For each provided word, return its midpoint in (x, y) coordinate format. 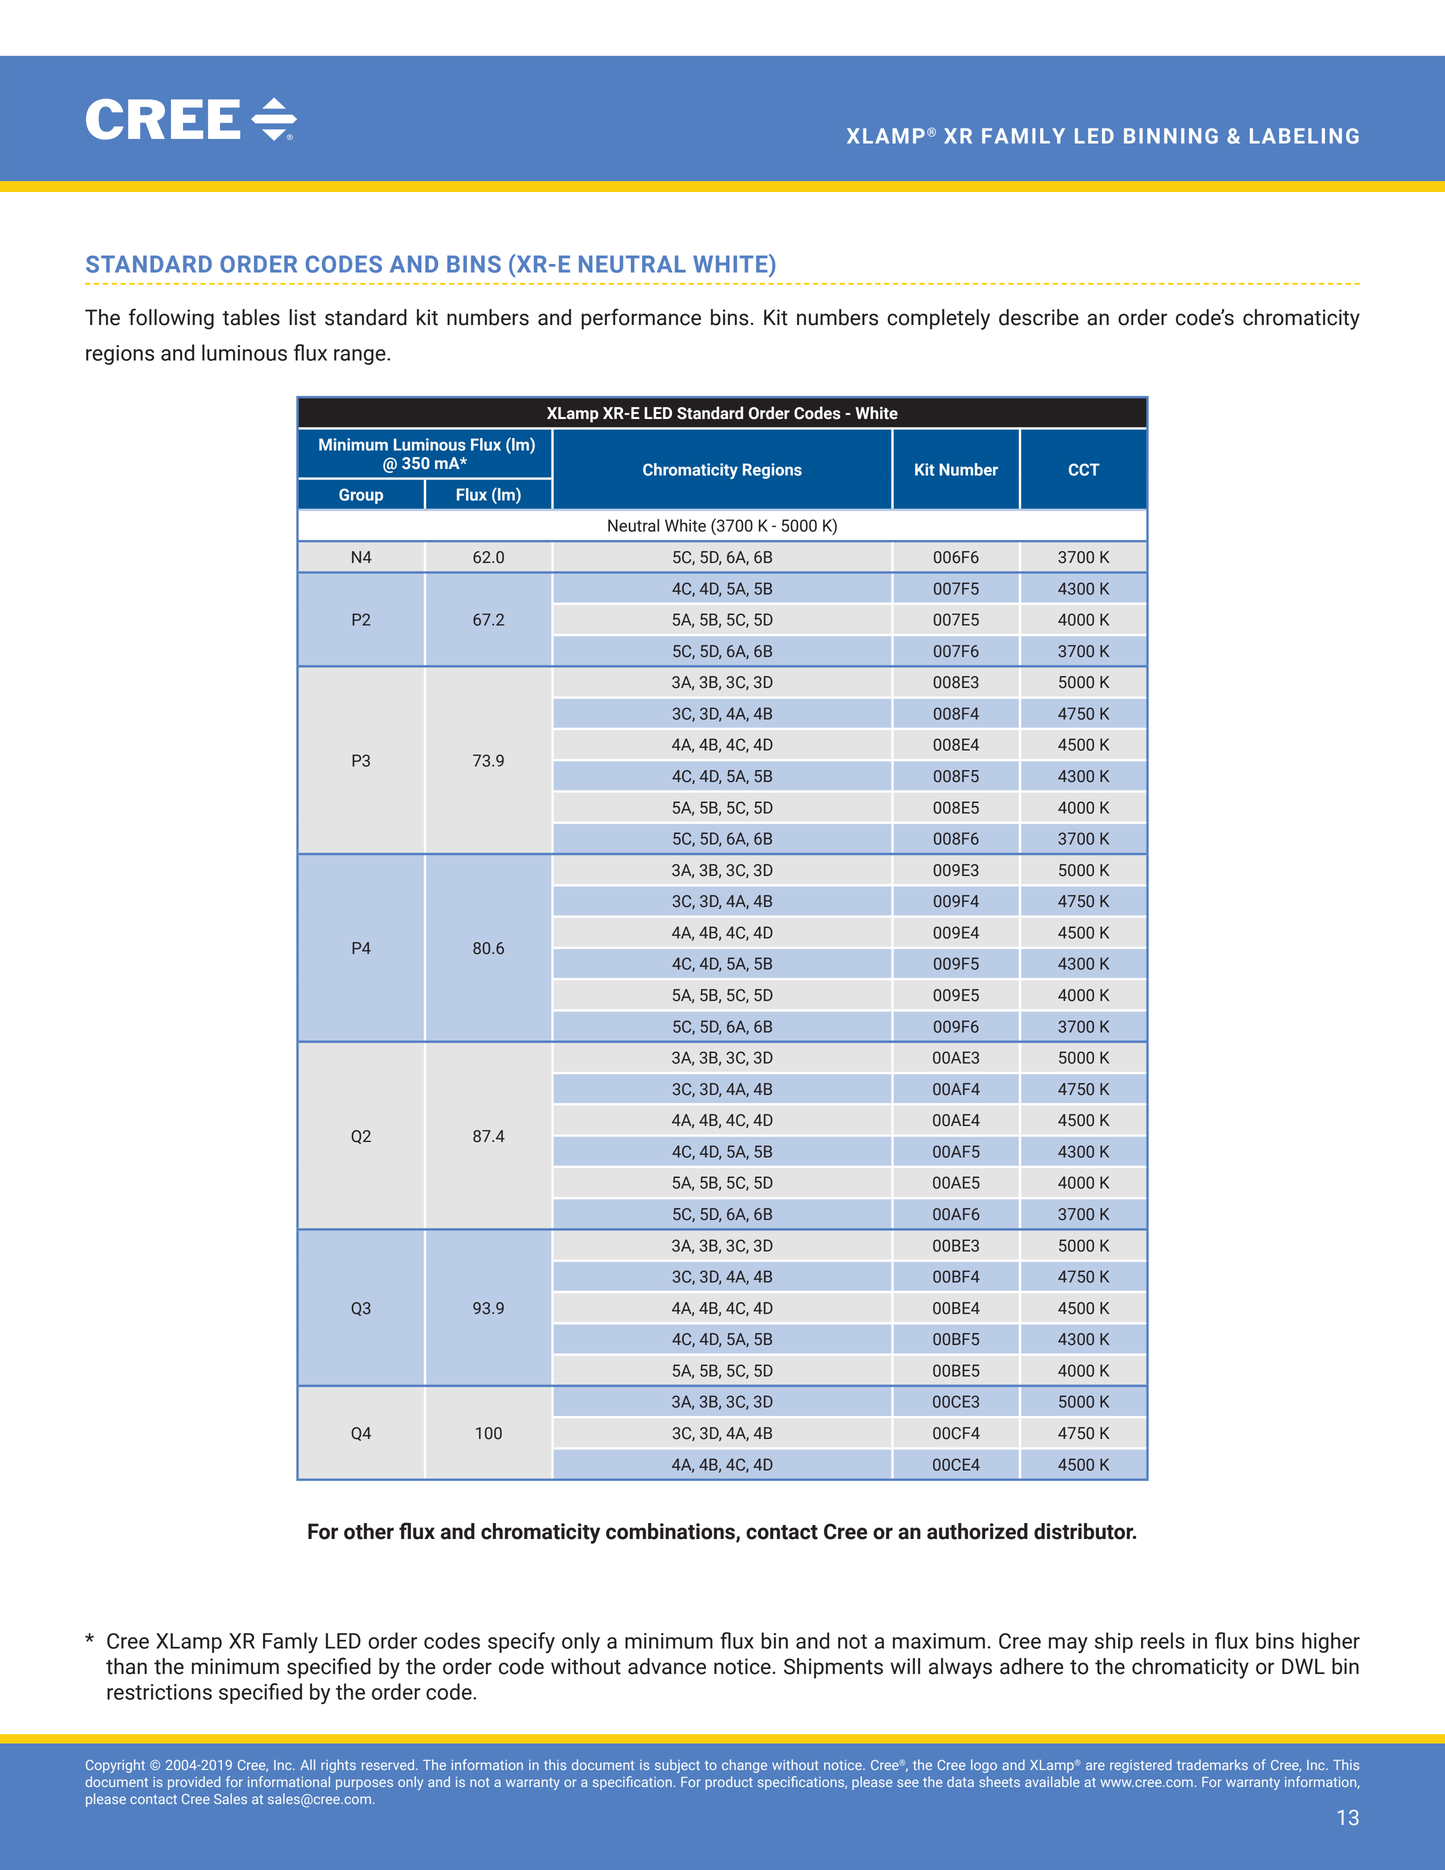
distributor (1085, 1531)
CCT (1084, 469)
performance (641, 319)
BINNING (1171, 136)
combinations (671, 1532)
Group (361, 496)
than (126, 1666)
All (307, 1764)
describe (1039, 317)
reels (1163, 1640)
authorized (977, 1531)
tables (251, 317)
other (369, 1531)
